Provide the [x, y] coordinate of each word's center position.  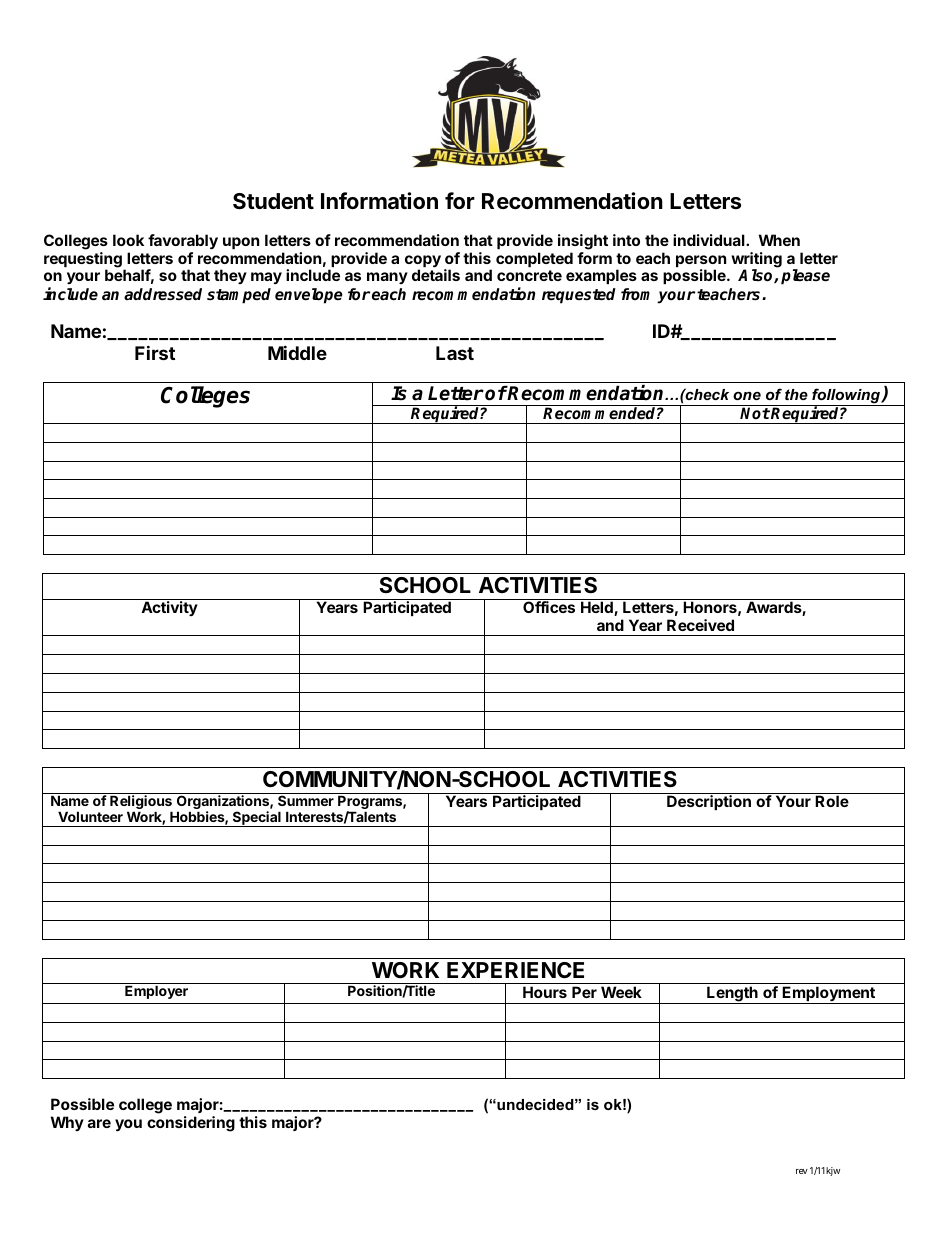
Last [455, 353]
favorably [183, 241]
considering [191, 1124]
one [747, 395]
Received [700, 625]
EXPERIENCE [515, 970]
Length [732, 995]
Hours [545, 992]
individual [710, 240]
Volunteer [90, 816]
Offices [549, 607]
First [155, 352]
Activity [169, 608]
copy [423, 262]
